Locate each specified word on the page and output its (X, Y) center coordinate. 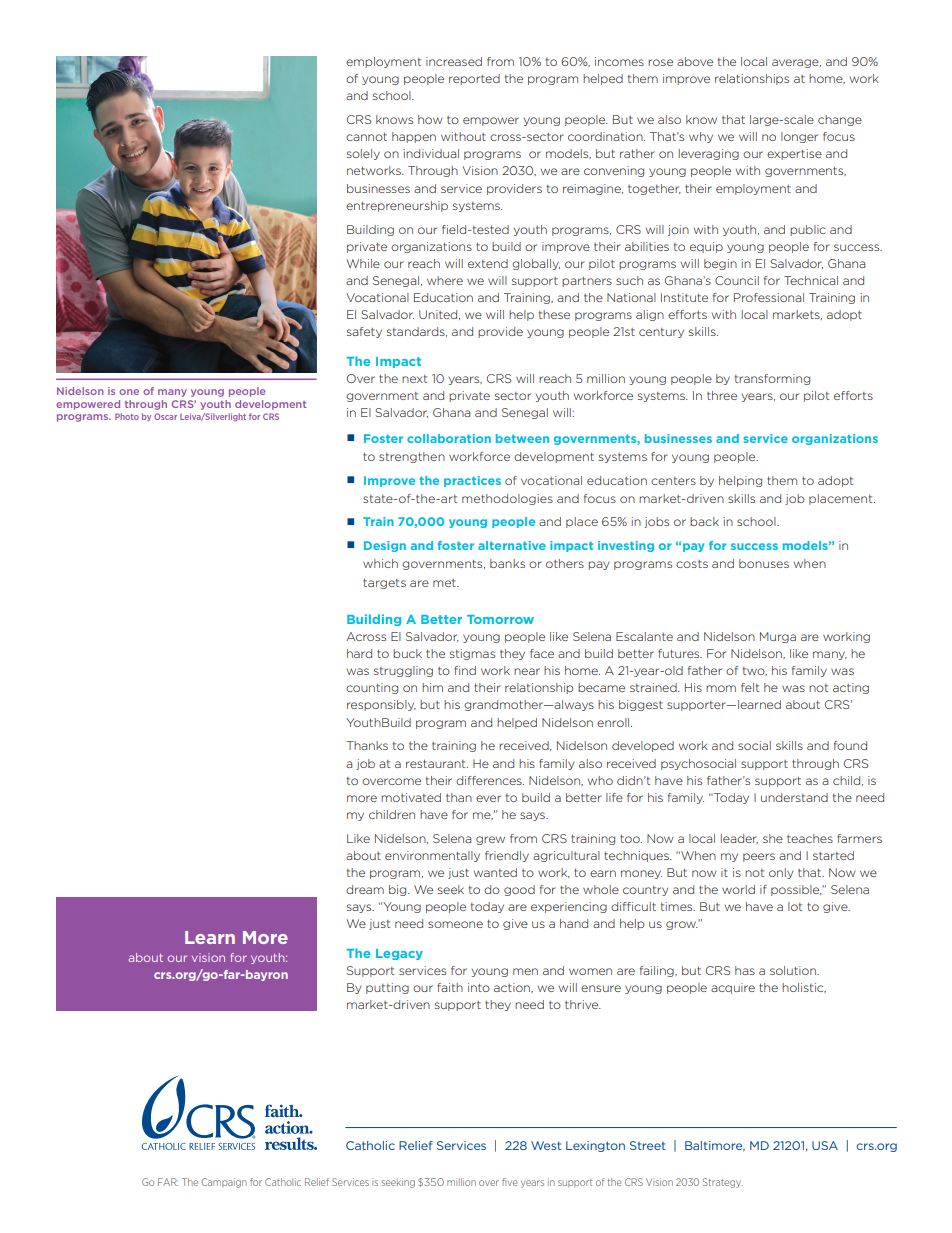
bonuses (764, 563)
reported (474, 79)
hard (359, 653)
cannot (366, 137)
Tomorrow (500, 619)
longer (799, 137)
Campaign (224, 1183)
